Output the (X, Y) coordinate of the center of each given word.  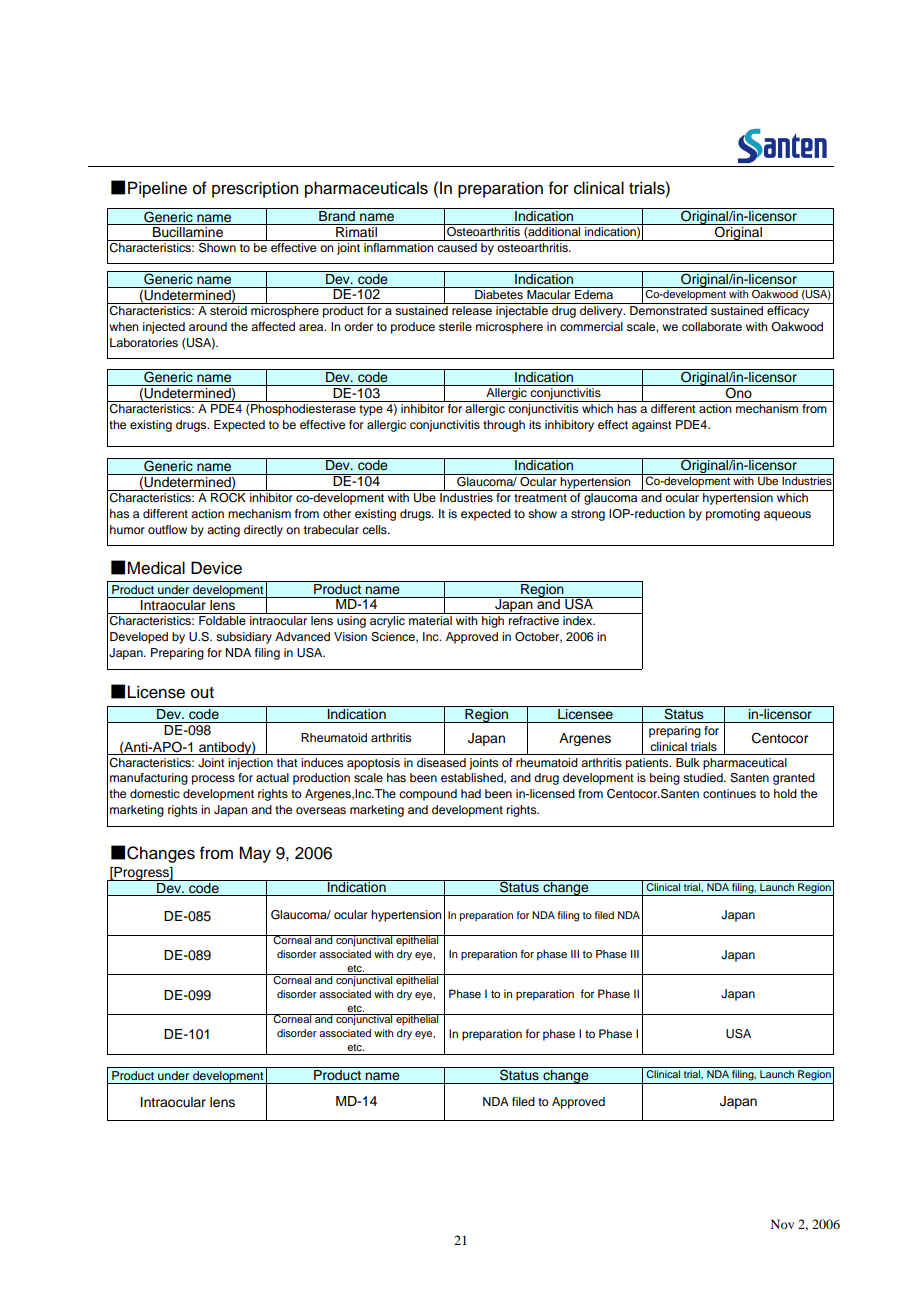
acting (223, 531)
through (504, 426)
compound (428, 795)
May (255, 854)
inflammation (399, 247)
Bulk (688, 762)
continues (729, 793)
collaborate (712, 326)
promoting (733, 515)
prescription (255, 189)
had (471, 793)
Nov (782, 1224)
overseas (321, 810)
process (213, 780)
